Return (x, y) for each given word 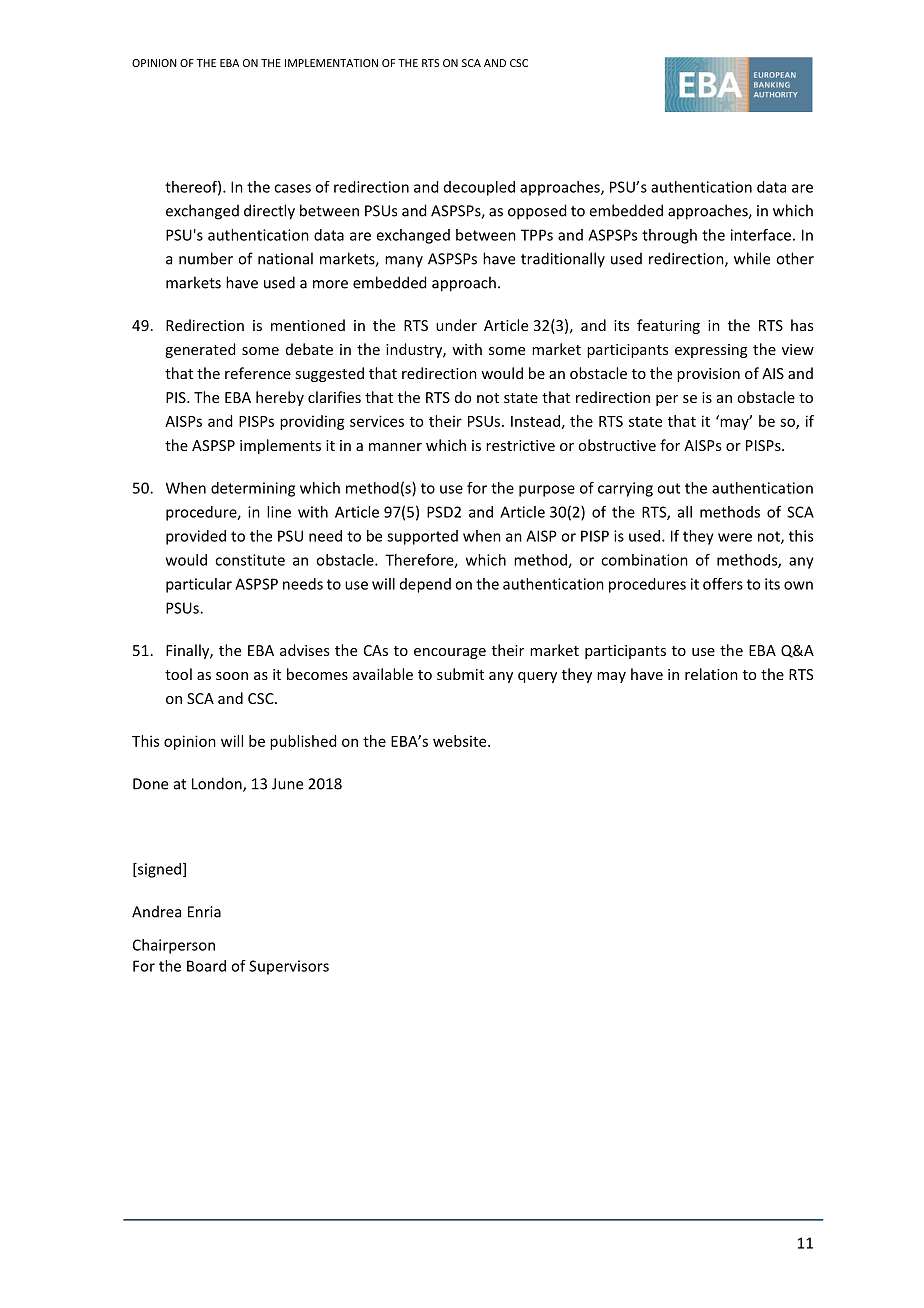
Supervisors (289, 967)
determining (253, 489)
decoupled (479, 188)
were (735, 537)
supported (422, 537)
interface (761, 235)
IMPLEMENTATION (331, 63)
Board (206, 966)
